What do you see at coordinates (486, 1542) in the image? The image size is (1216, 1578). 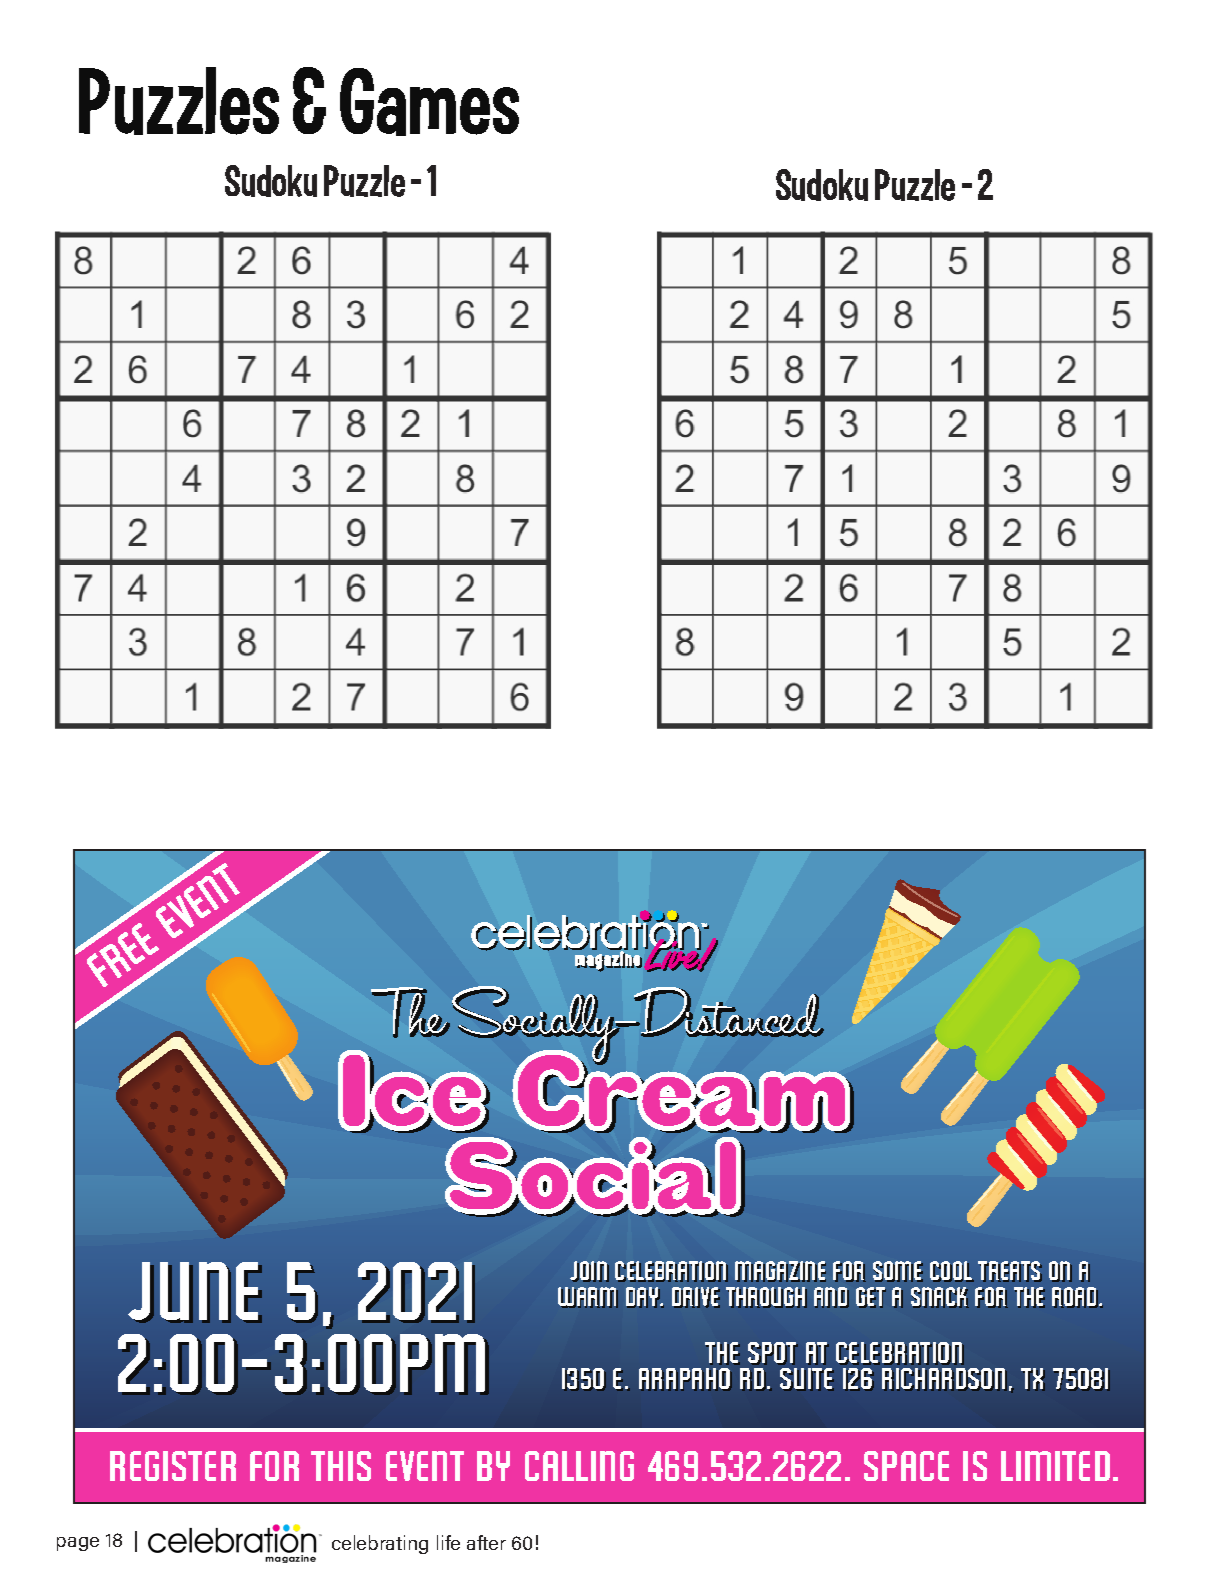 I see `after` at bounding box center [486, 1542].
